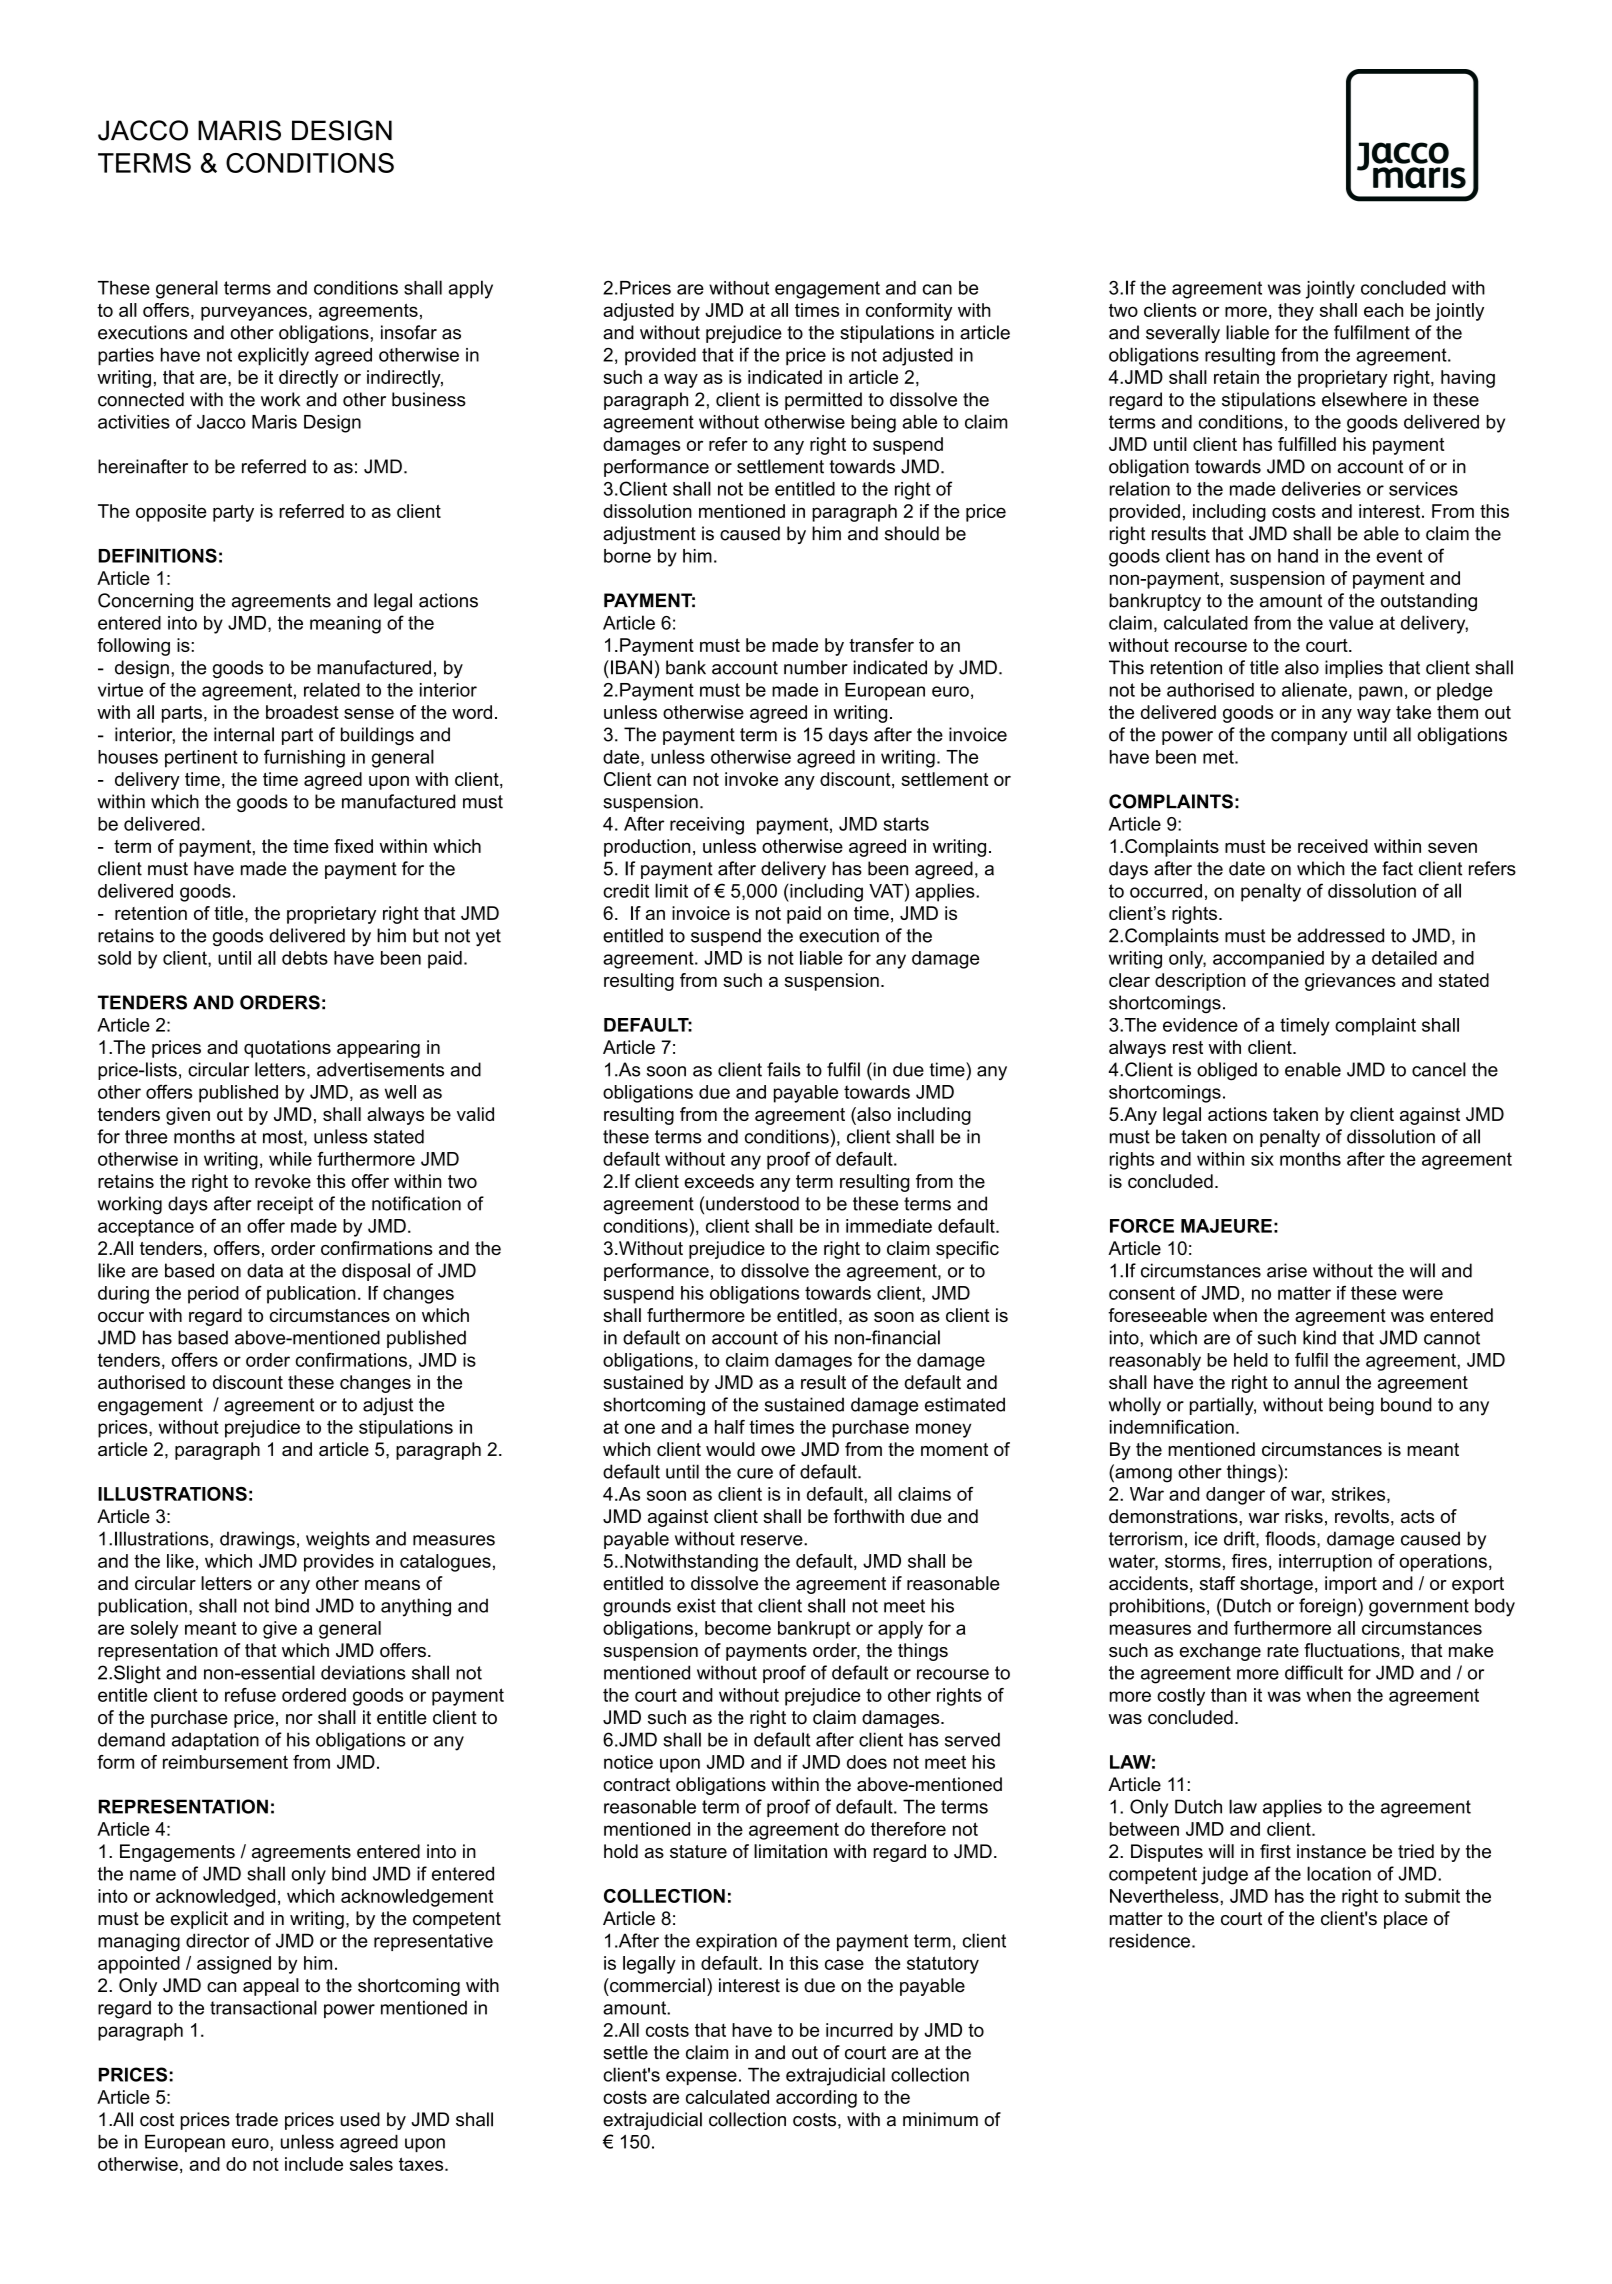 Image resolution: width=1612 pixels, height=2284 pixels. What do you see at coordinates (1287, 1270) in the screenshot?
I see `arise` at bounding box center [1287, 1270].
